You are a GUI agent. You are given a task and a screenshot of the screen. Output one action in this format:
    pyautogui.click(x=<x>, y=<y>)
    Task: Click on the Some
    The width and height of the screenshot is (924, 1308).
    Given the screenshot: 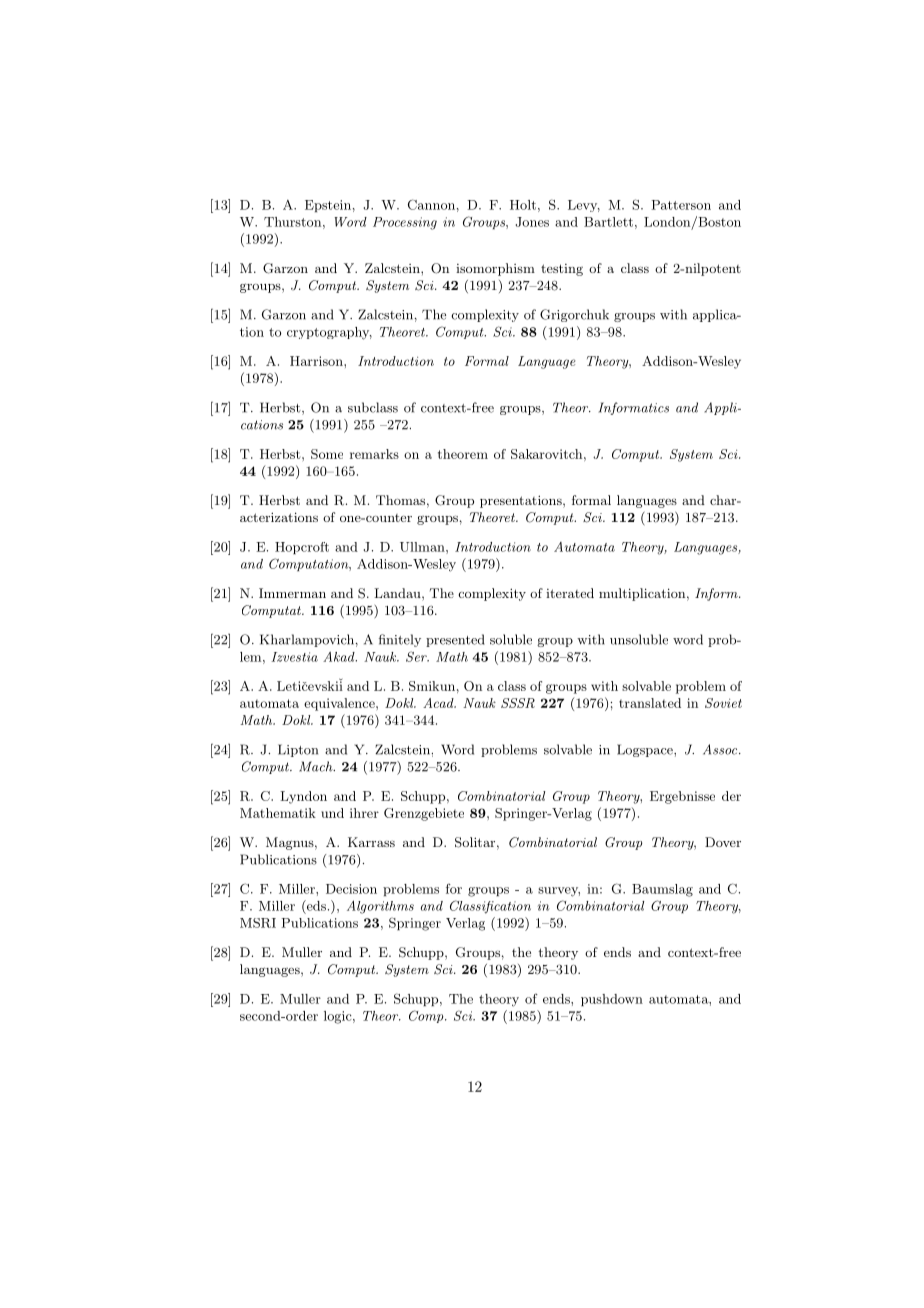 What is the action you would take?
    pyautogui.click(x=327, y=454)
